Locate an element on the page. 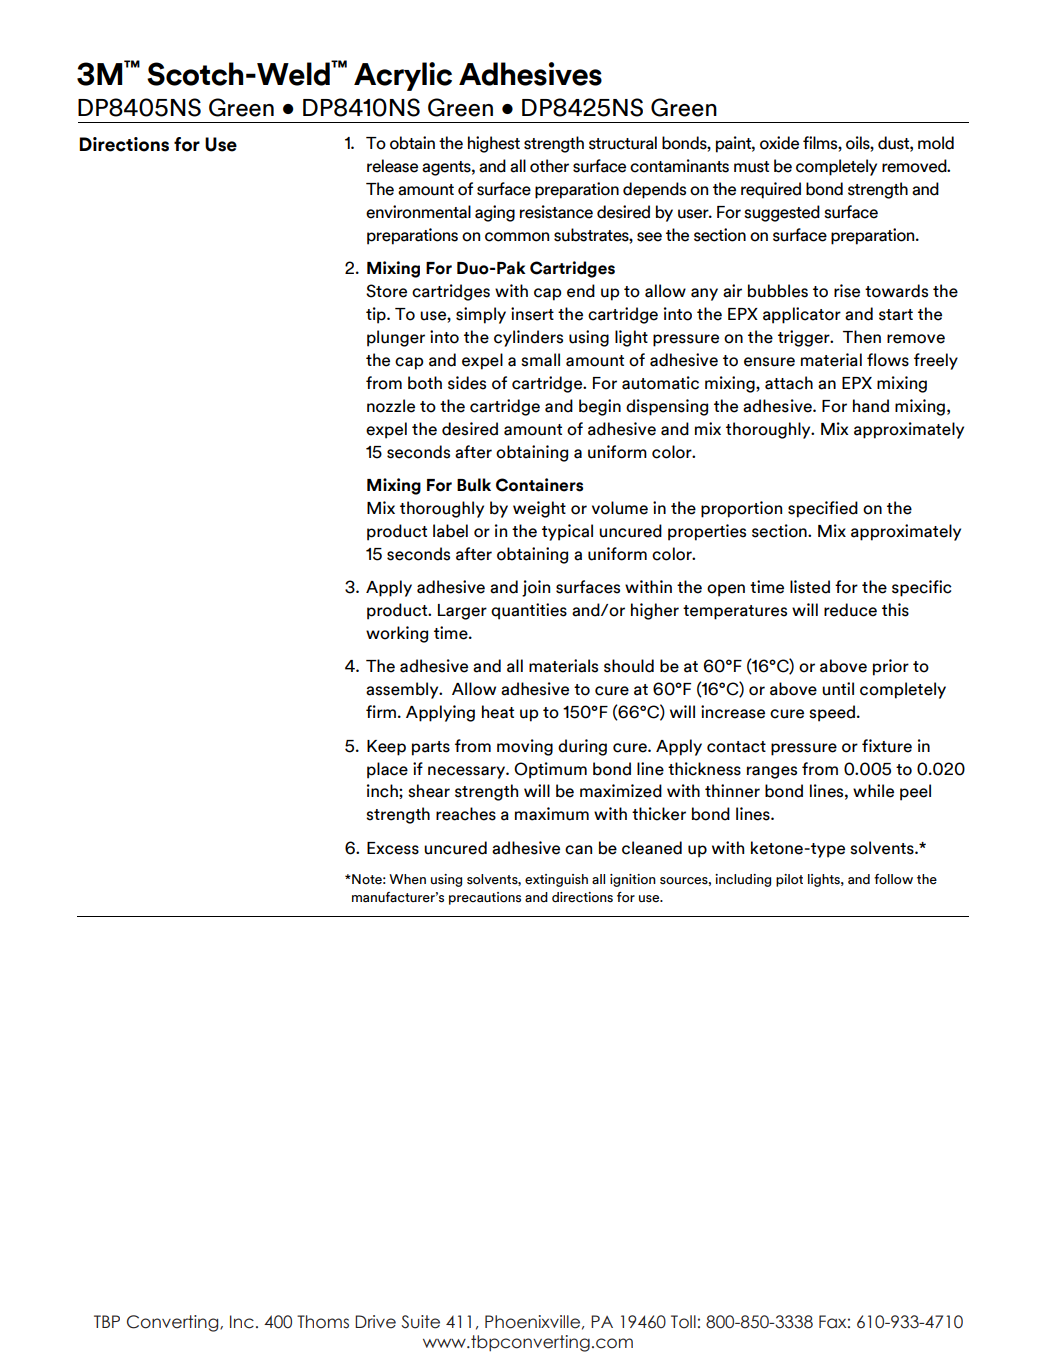  Toll is located at coordinates (683, 1322).
